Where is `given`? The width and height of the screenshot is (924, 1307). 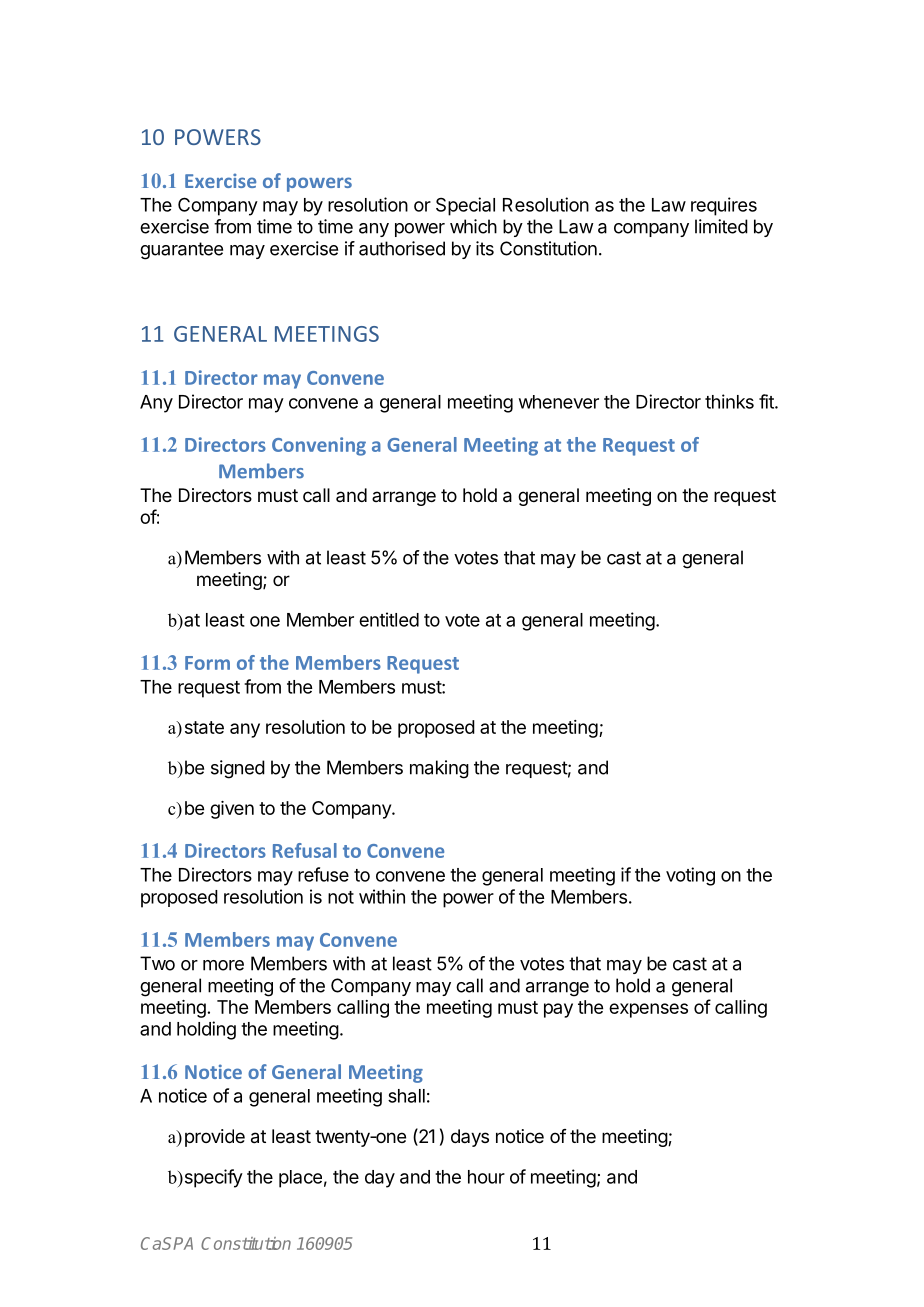 given is located at coordinates (232, 810).
